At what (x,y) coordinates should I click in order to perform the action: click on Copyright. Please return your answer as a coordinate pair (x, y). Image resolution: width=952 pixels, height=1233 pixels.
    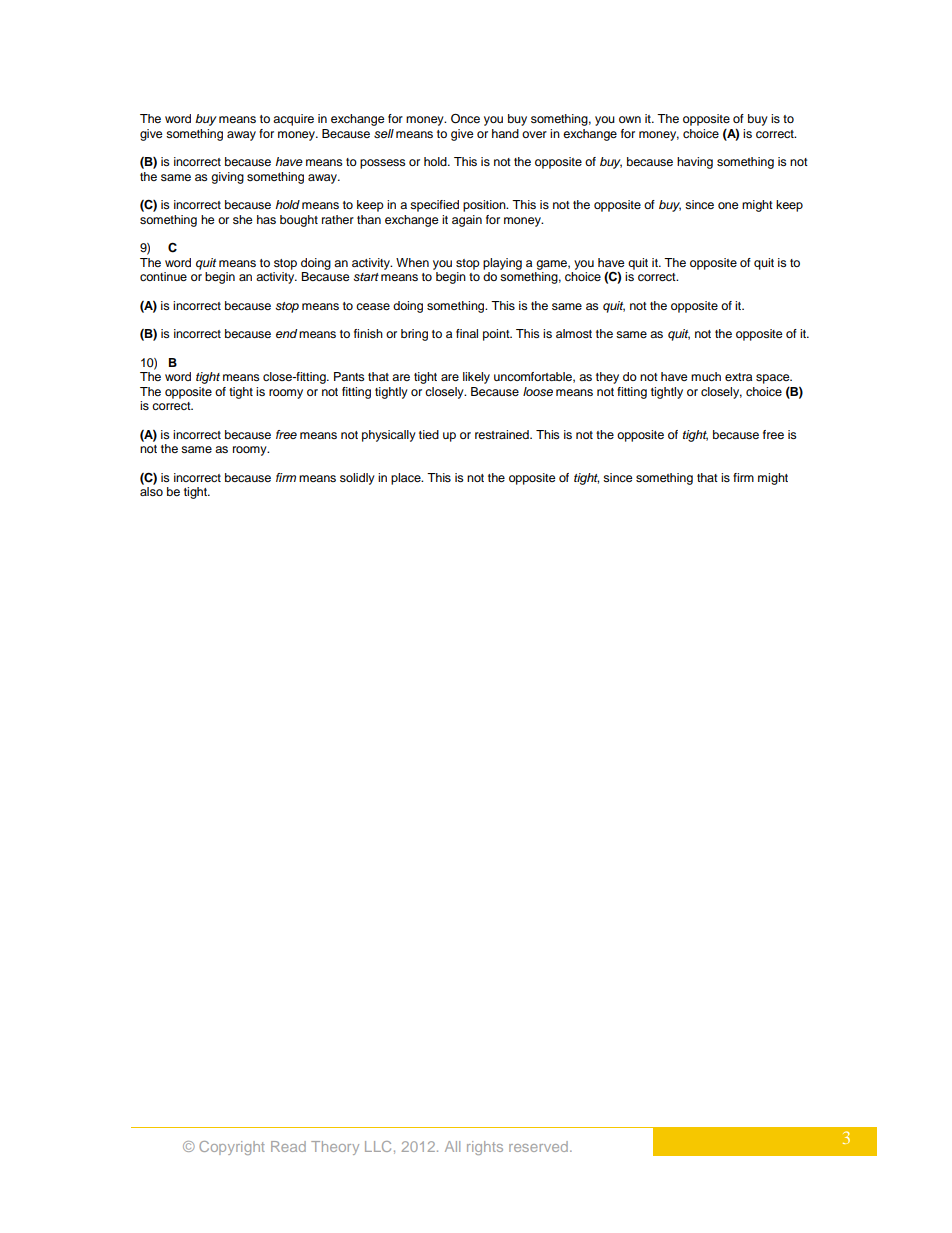
    Looking at the image, I should click on (232, 1148).
